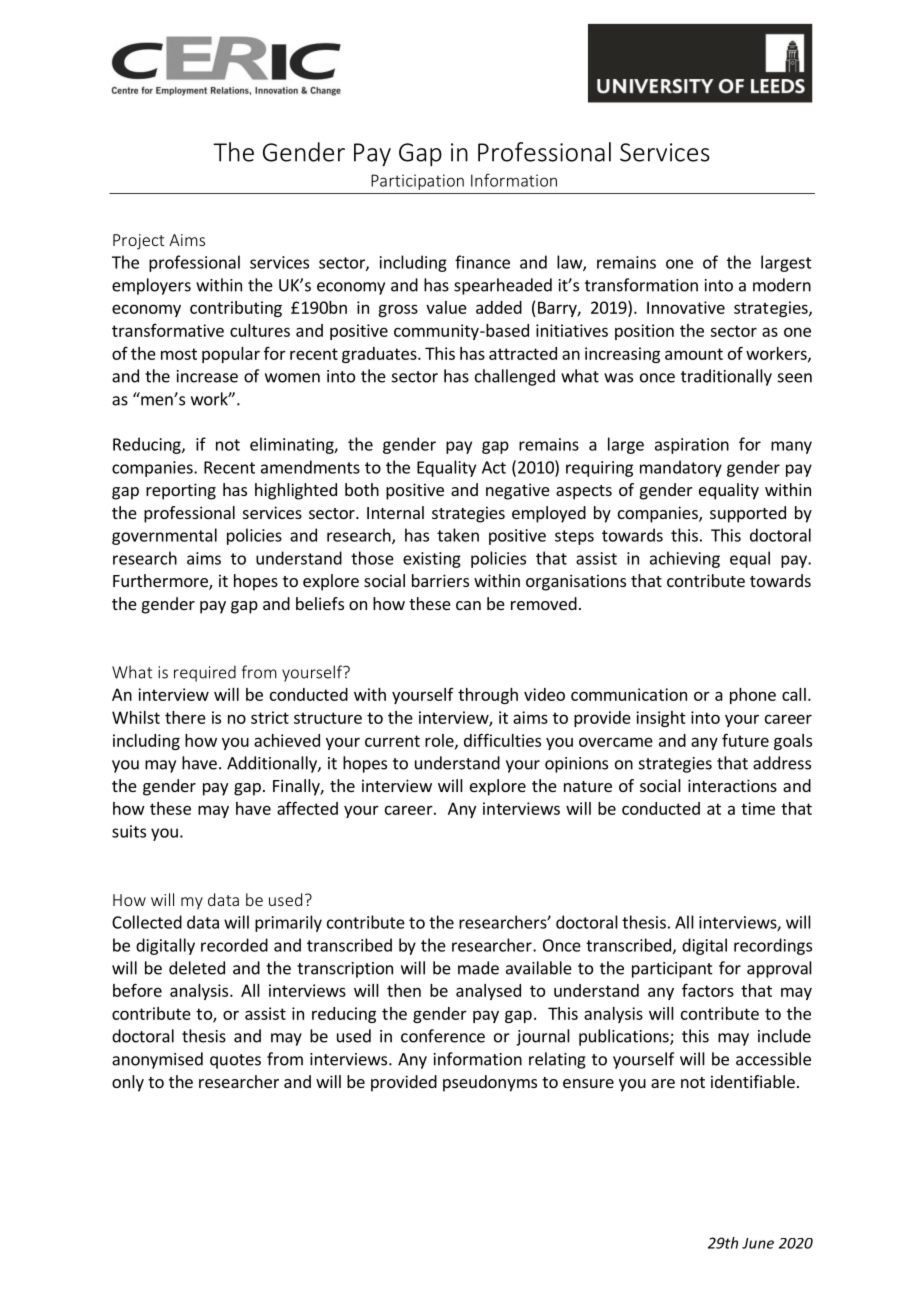 The width and height of the image is (924, 1308). Describe the element at coordinates (417, 182) in the image. I see `Participation` at that location.
